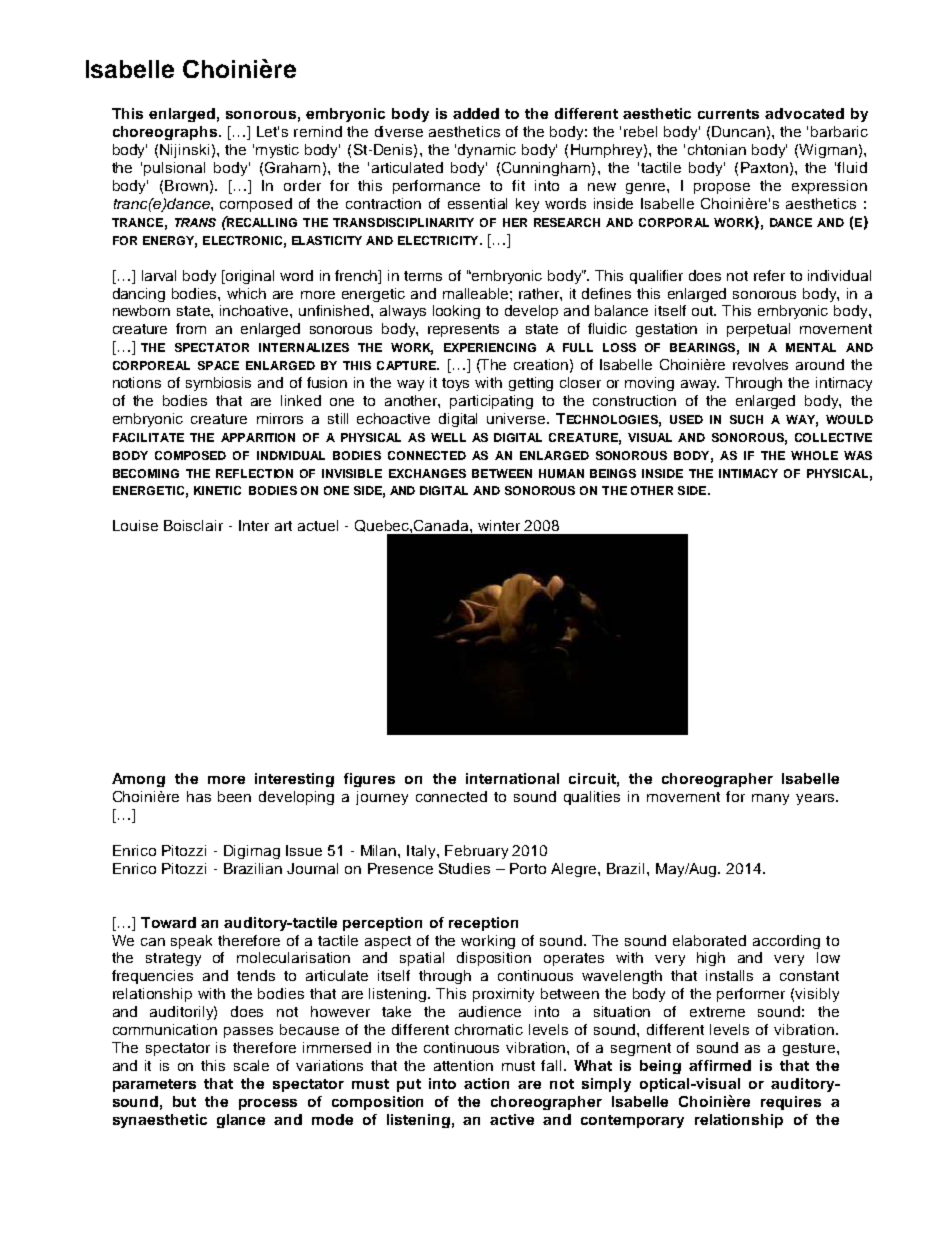 The width and height of the image is (952, 1233). What do you see at coordinates (791, 1103) in the image?
I see `requires` at bounding box center [791, 1103].
